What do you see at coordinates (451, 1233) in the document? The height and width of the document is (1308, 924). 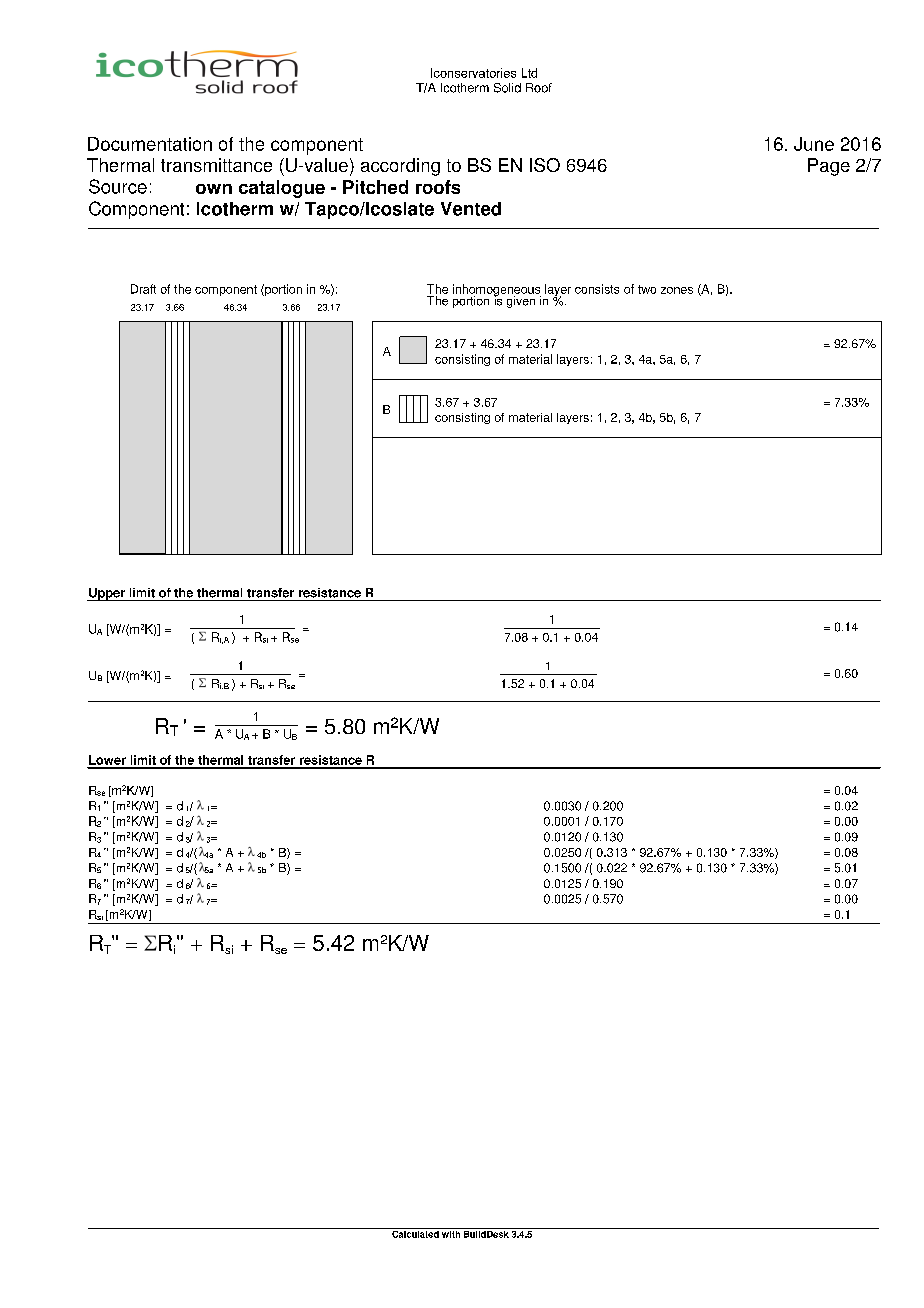 I see `with` at bounding box center [451, 1233].
